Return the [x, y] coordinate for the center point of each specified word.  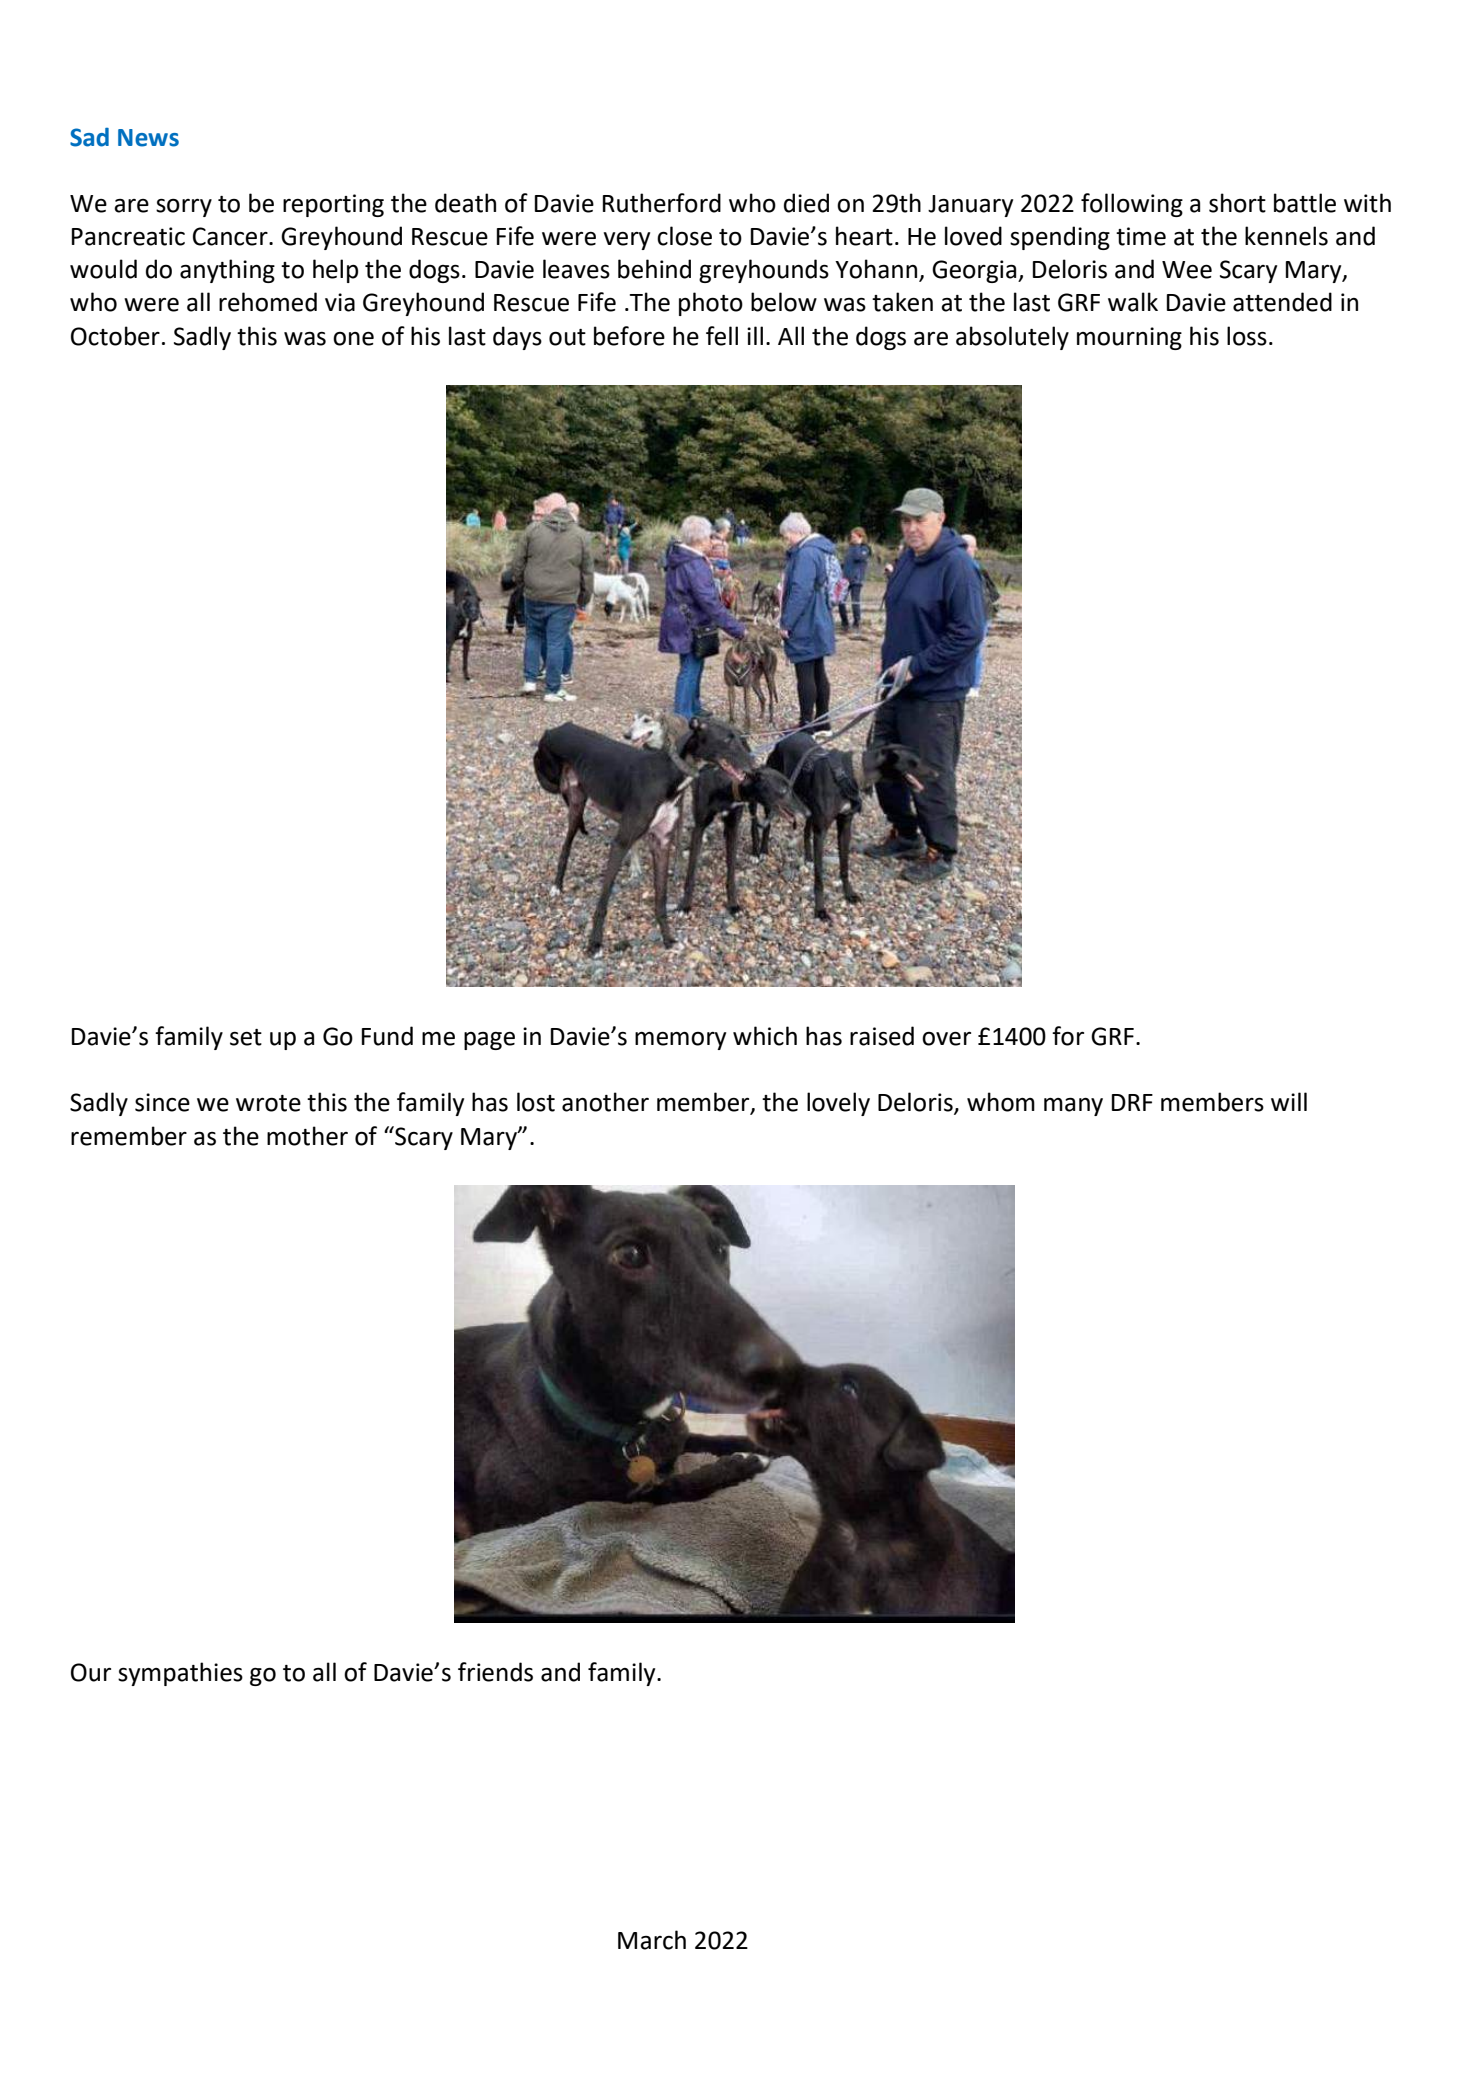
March [652, 1940]
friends [495, 1672]
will [1289, 1101]
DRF [1132, 1102]
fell [722, 336]
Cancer [231, 236]
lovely [838, 1104]
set [246, 1037]
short [1237, 203]
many [1073, 1107]
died [806, 203]
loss [1247, 336]
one [353, 339]
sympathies [180, 1674]
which [765, 1036]
